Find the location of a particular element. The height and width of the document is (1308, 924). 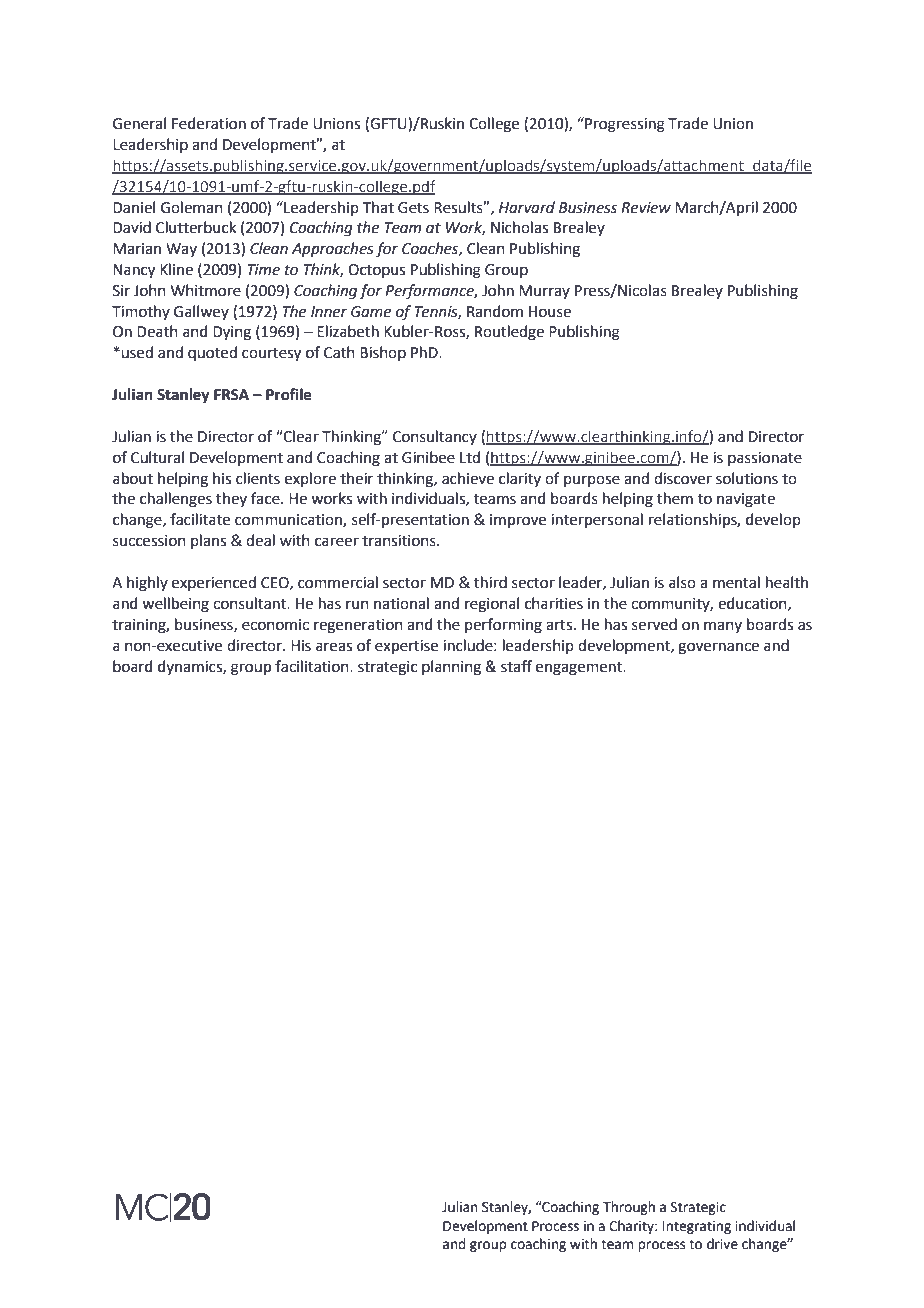

Through is located at coordinates (629, 1208).
